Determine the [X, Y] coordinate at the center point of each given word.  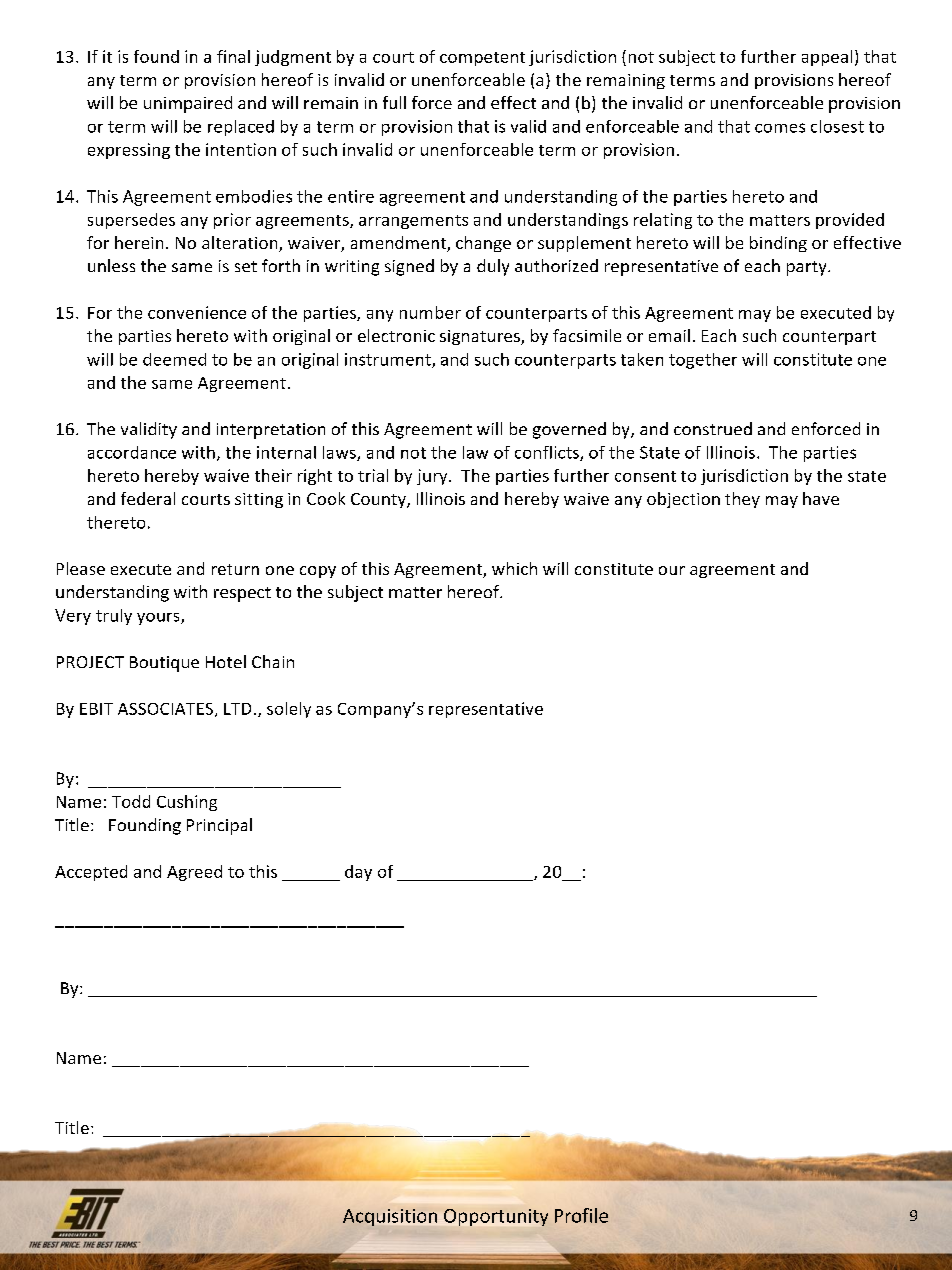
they [742, 500]
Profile [581, 1215]
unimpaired [188, 104]
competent [482, 59]
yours [159, 619]
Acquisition [390, 1217]
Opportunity [496, 1217]
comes [780, 128]
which [514, 568]
